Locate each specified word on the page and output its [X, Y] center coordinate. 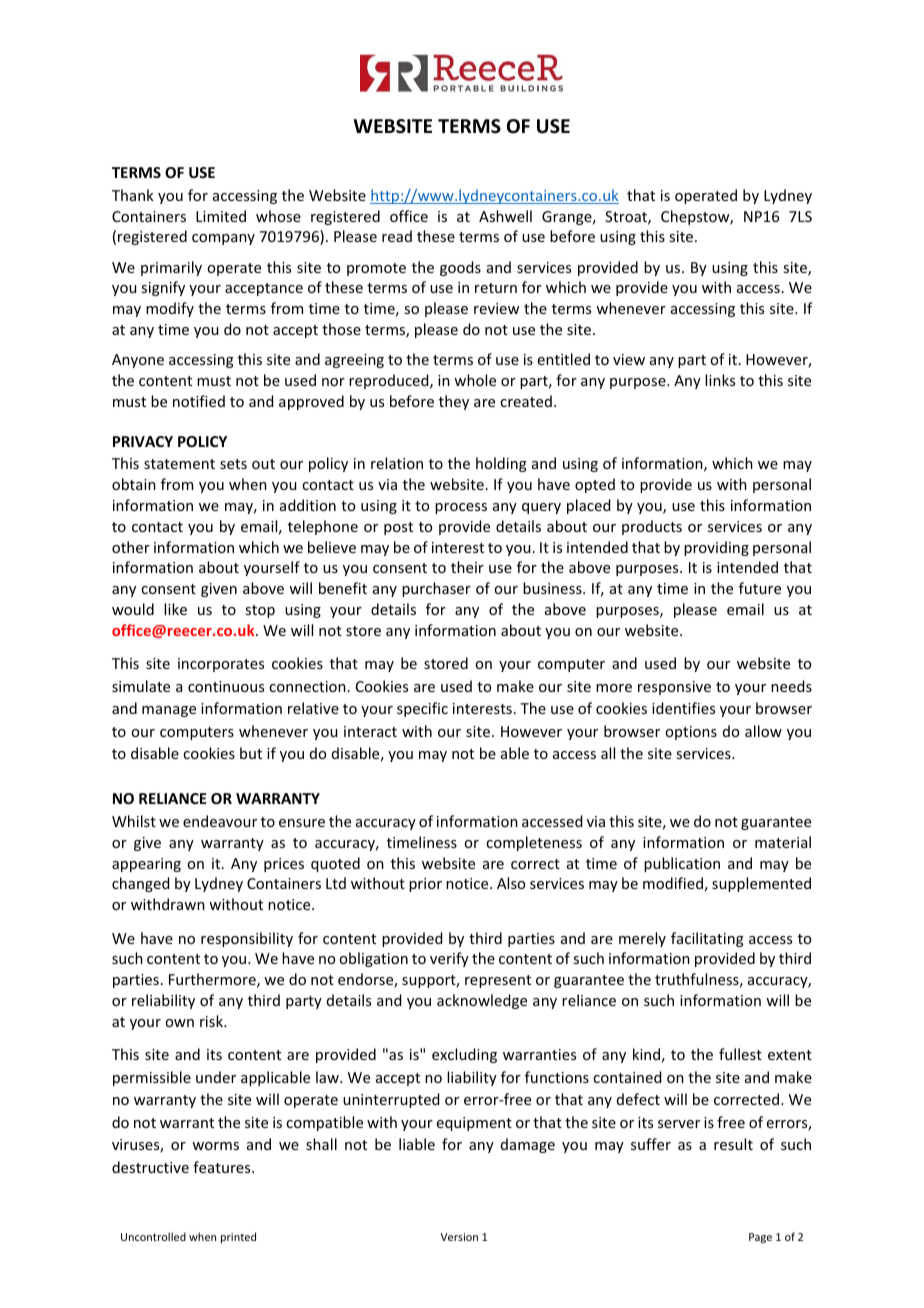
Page [760, 1238]
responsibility [247, 939]
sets [233, 464]
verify [449, 959]
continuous [226, 686]
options [691, 733]
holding [501, 464]
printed [238, 1237]
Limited [221, 216]
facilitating [707, 939]
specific [422, 709]
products [652, 527]
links [720, 380]
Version [459, 1237]
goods [460, 268]
